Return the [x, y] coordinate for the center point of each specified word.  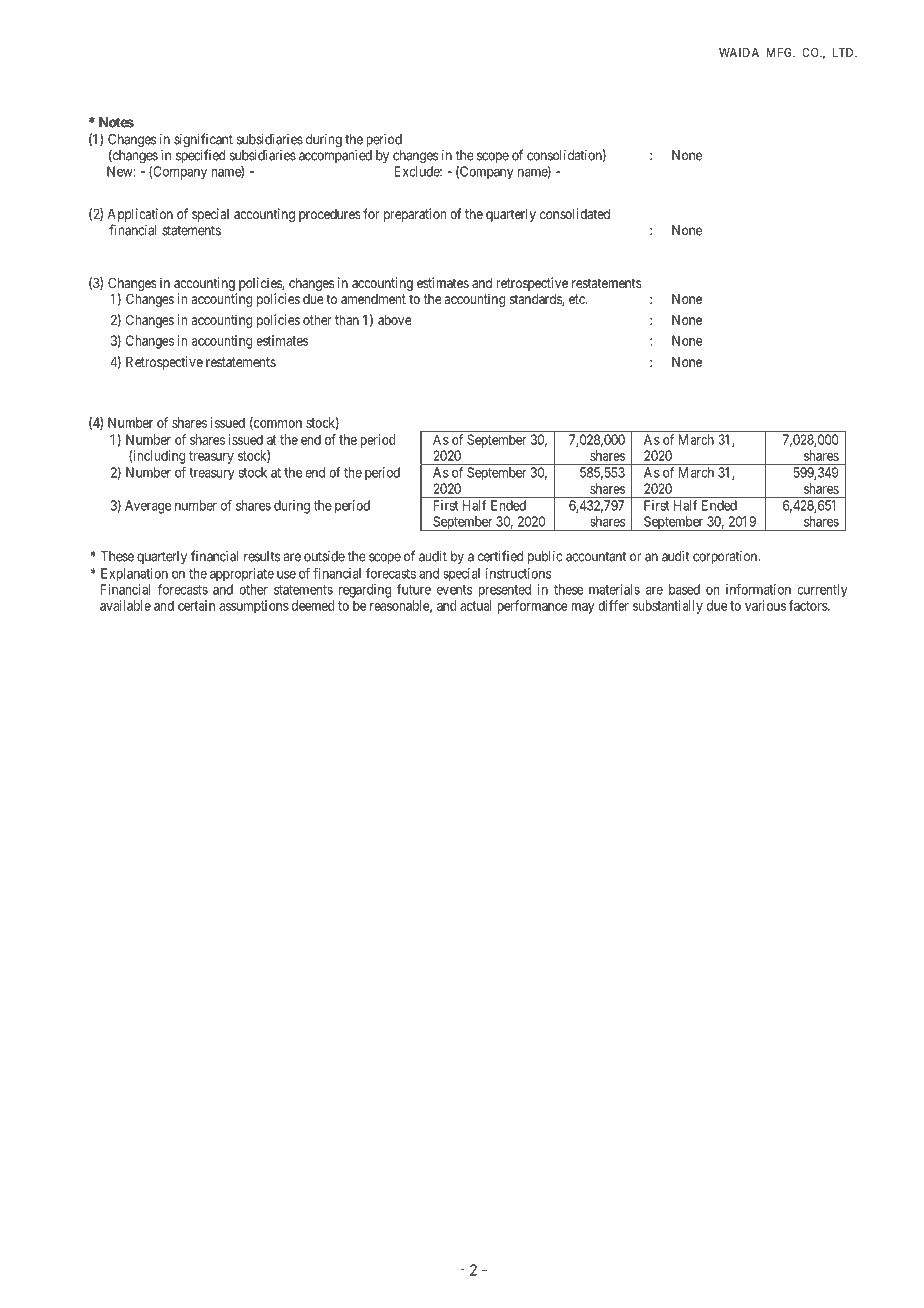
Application [140, 216]
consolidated [575, 213]
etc [578, 299]
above [395, 320]
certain [196, 605]
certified [500, 556]
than [347, 320]
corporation [725, 557]
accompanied [335, 156]
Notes [116, 122]
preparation [415, 215]
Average [148, 507]
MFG [780, 52]
